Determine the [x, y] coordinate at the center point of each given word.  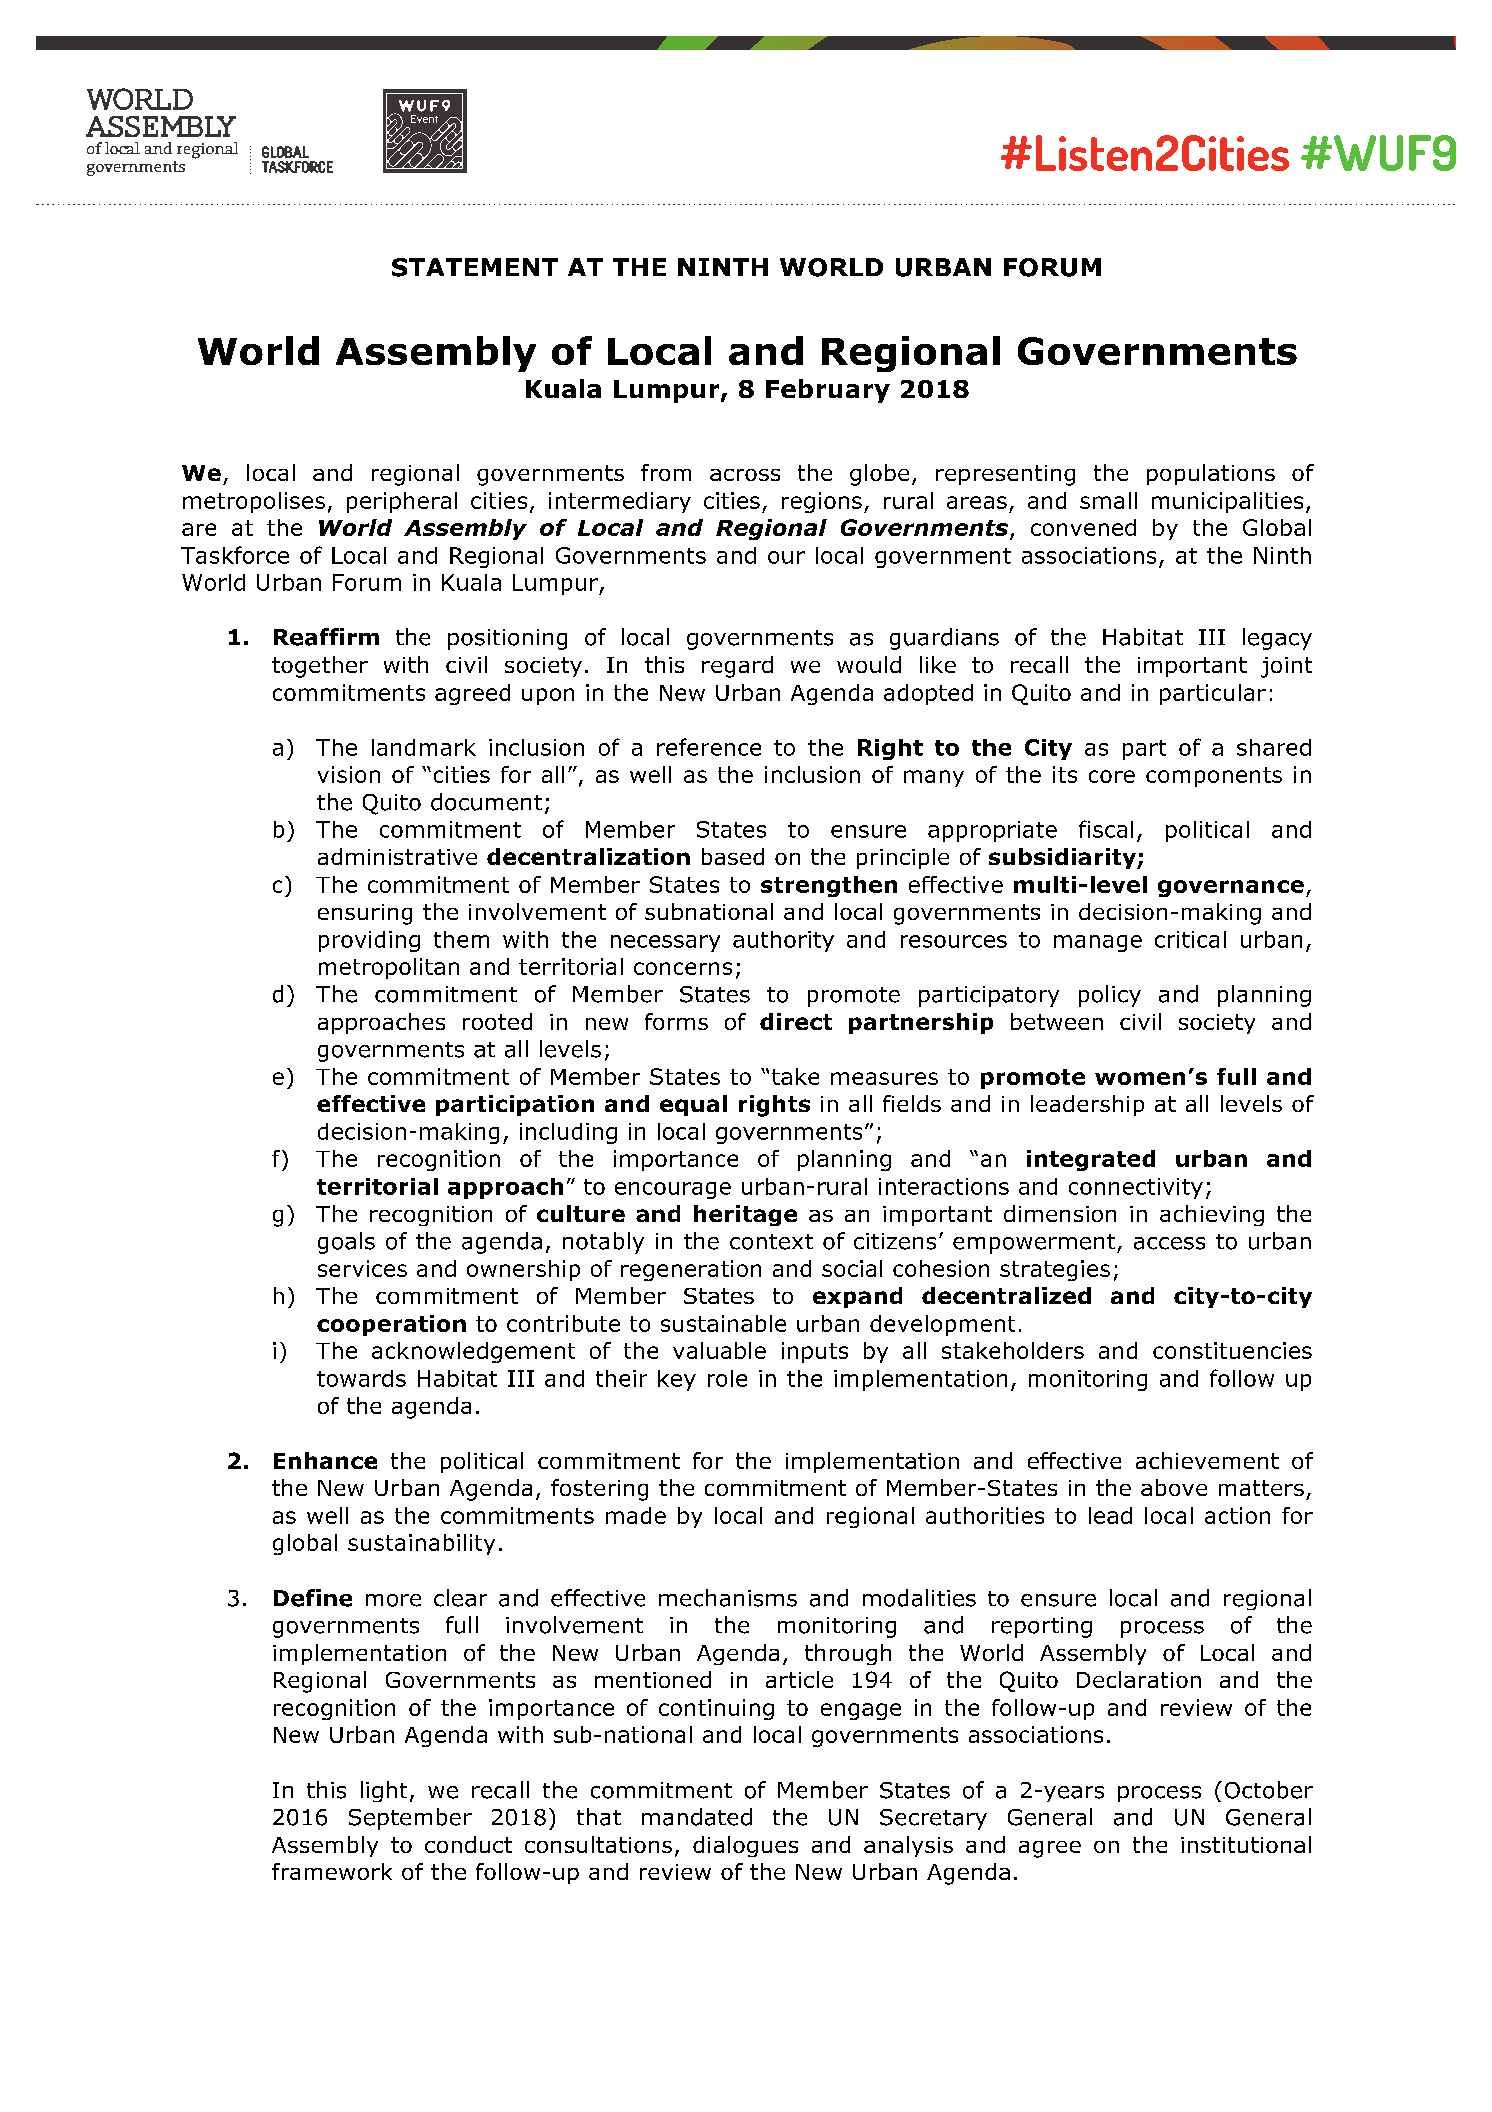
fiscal [1106, 829]
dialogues [745, 1846]
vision [349, 774]
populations [1211, 474]
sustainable [723, 1323]
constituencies [1232, 1350]
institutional [1246, 1844]
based [733, 856]
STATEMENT [475, 267]
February [828, 391]
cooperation [391, 1325]
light [384, 1791]
